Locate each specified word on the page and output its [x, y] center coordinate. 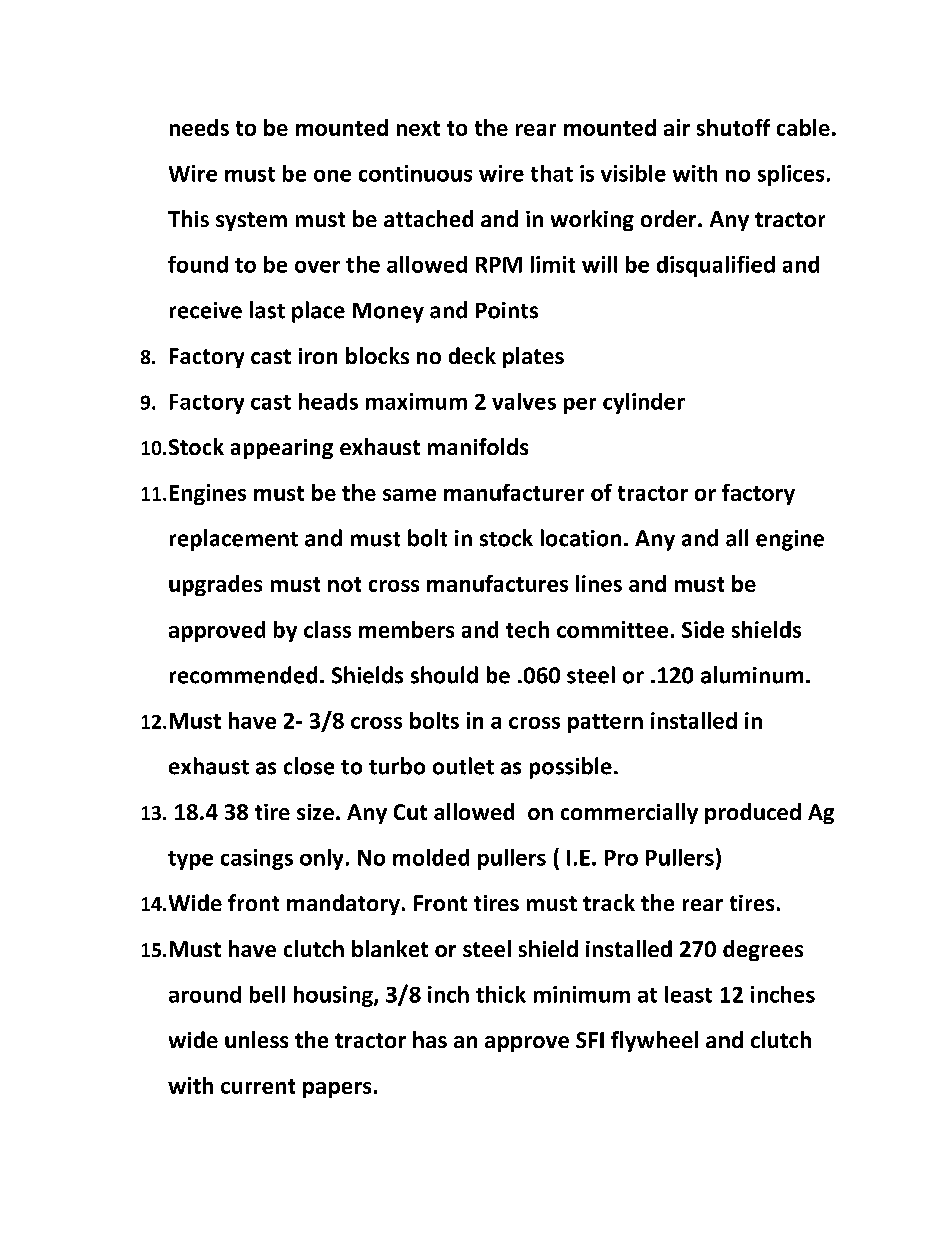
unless [256, 1039]
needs [199, 127]
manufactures [497, 583]
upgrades [215, 585]
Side [703, 629]
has [430, 1039]
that [552, 173]
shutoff [733, 127]
